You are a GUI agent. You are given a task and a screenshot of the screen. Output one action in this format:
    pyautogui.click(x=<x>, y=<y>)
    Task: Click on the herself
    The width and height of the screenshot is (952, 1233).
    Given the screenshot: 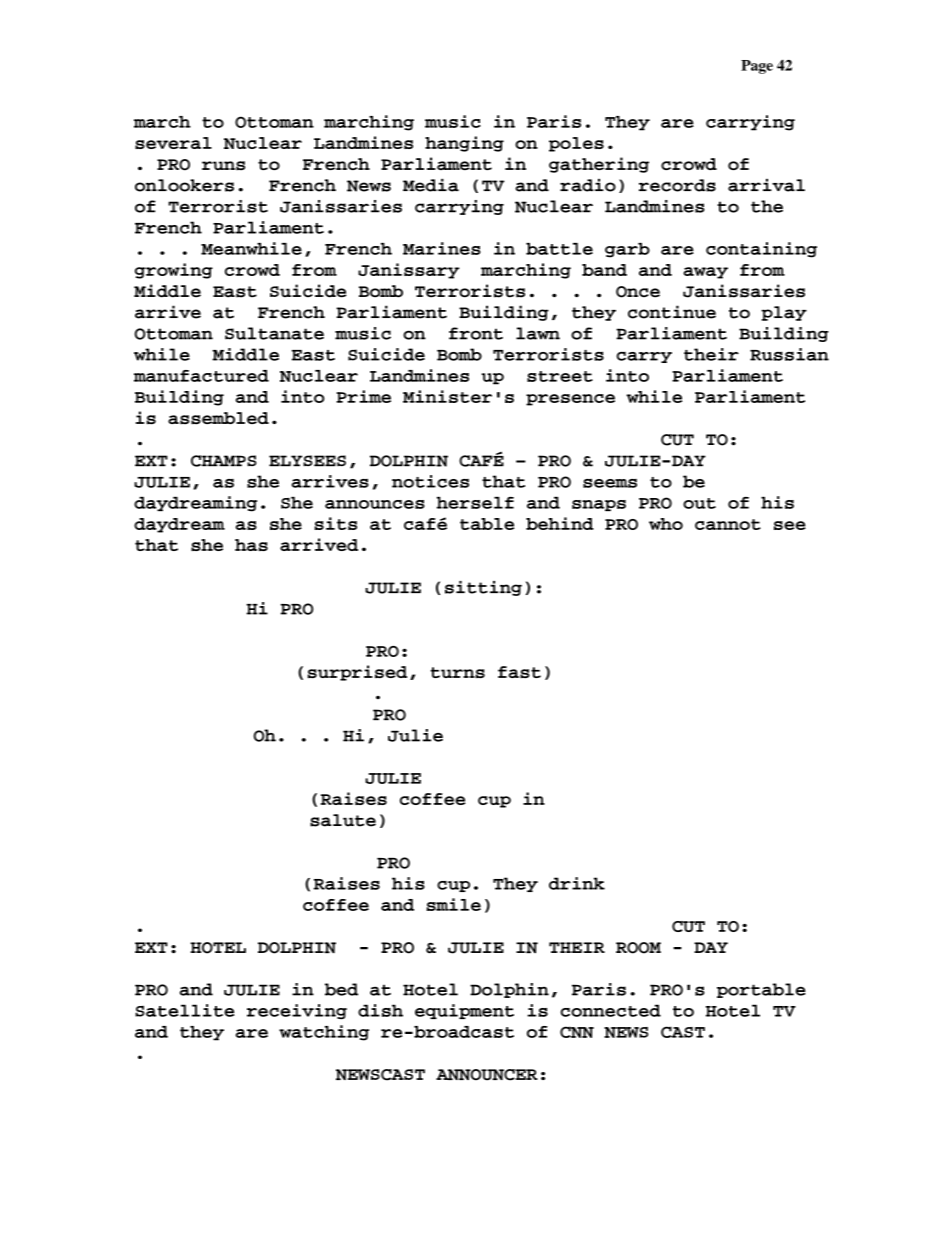 What is the action you would take?
    pyautogui.click(x=475, y=503)
